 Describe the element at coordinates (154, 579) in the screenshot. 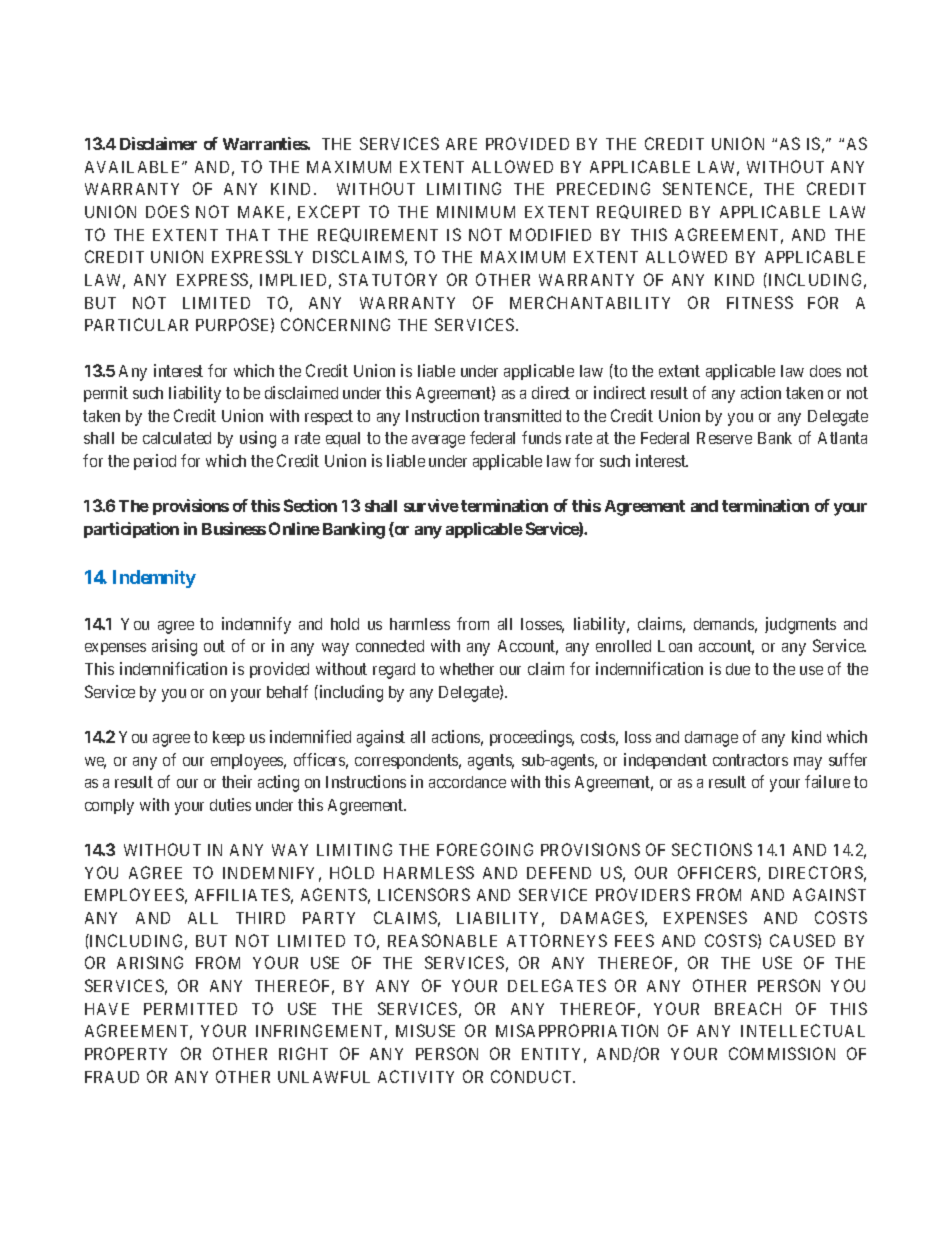

I see `Indemnity` at that location.
